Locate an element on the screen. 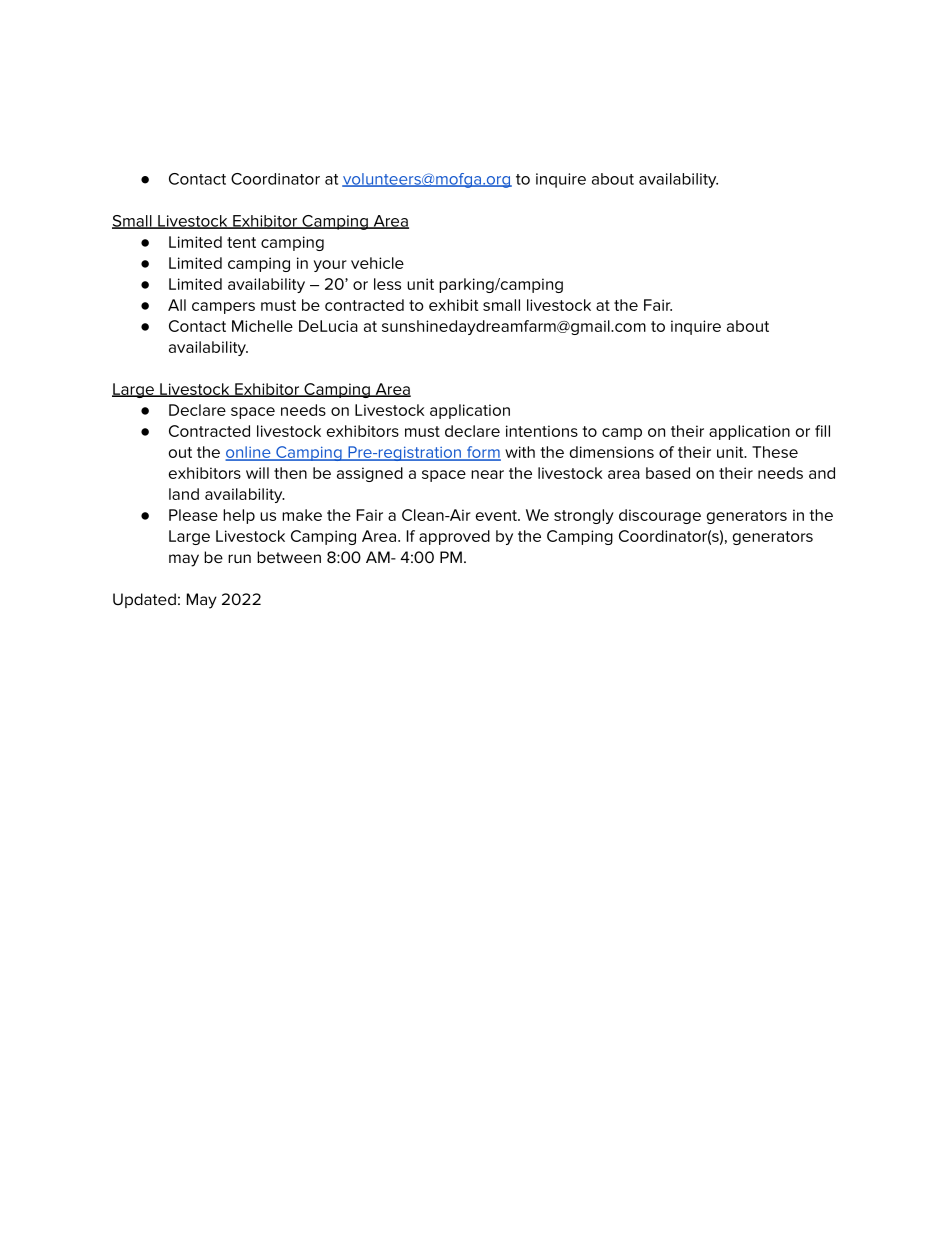 This screenshot has width=952, height=1233. vehicle is located at coordinates (377, 263).
